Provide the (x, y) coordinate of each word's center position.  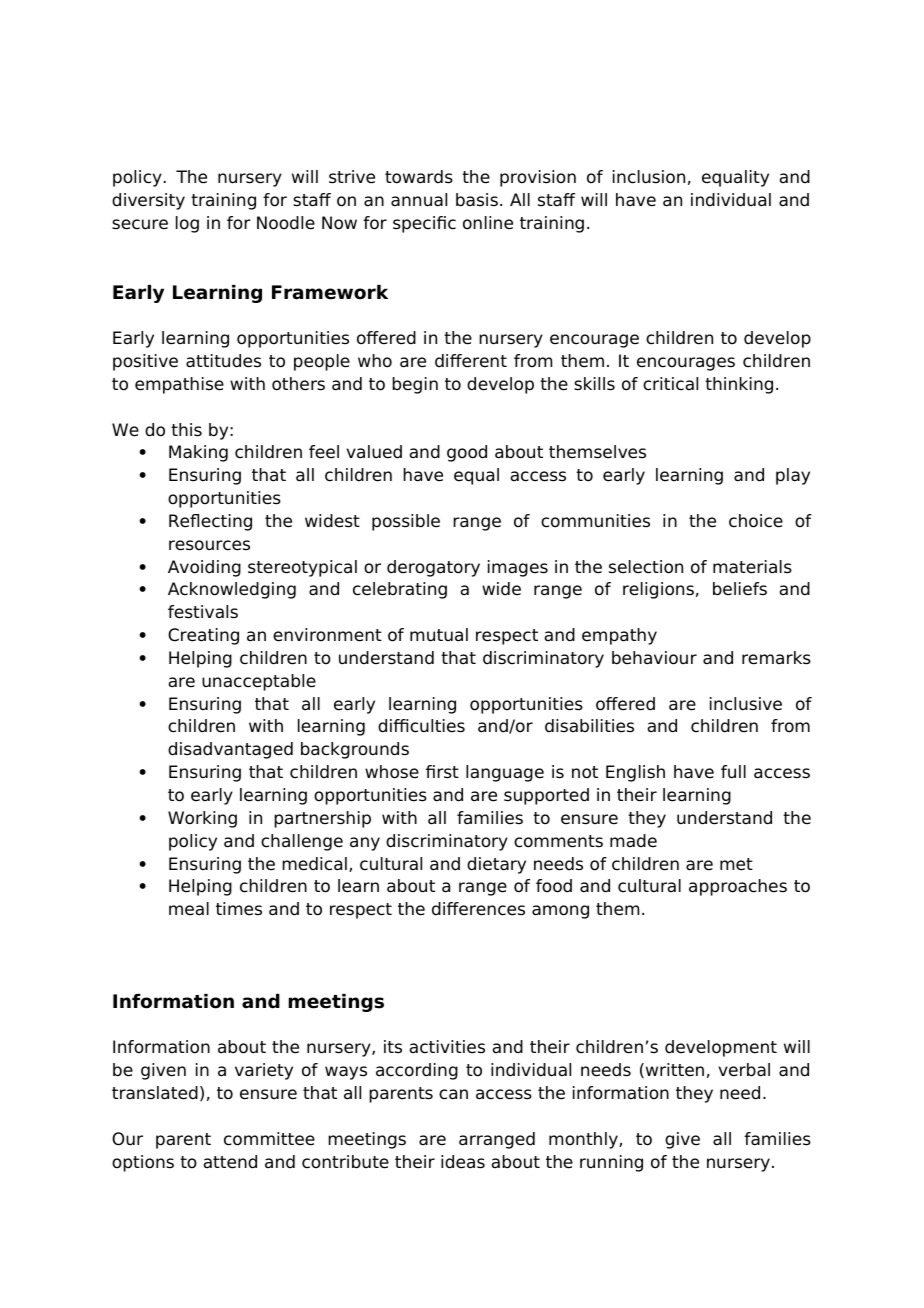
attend (230, 1162)
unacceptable (259, 682)
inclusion (649, 177)
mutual (439, 635)
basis (477, 200)
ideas (463, 1162)
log (187, 224)
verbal (744, 1070)
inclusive (746, 704)
